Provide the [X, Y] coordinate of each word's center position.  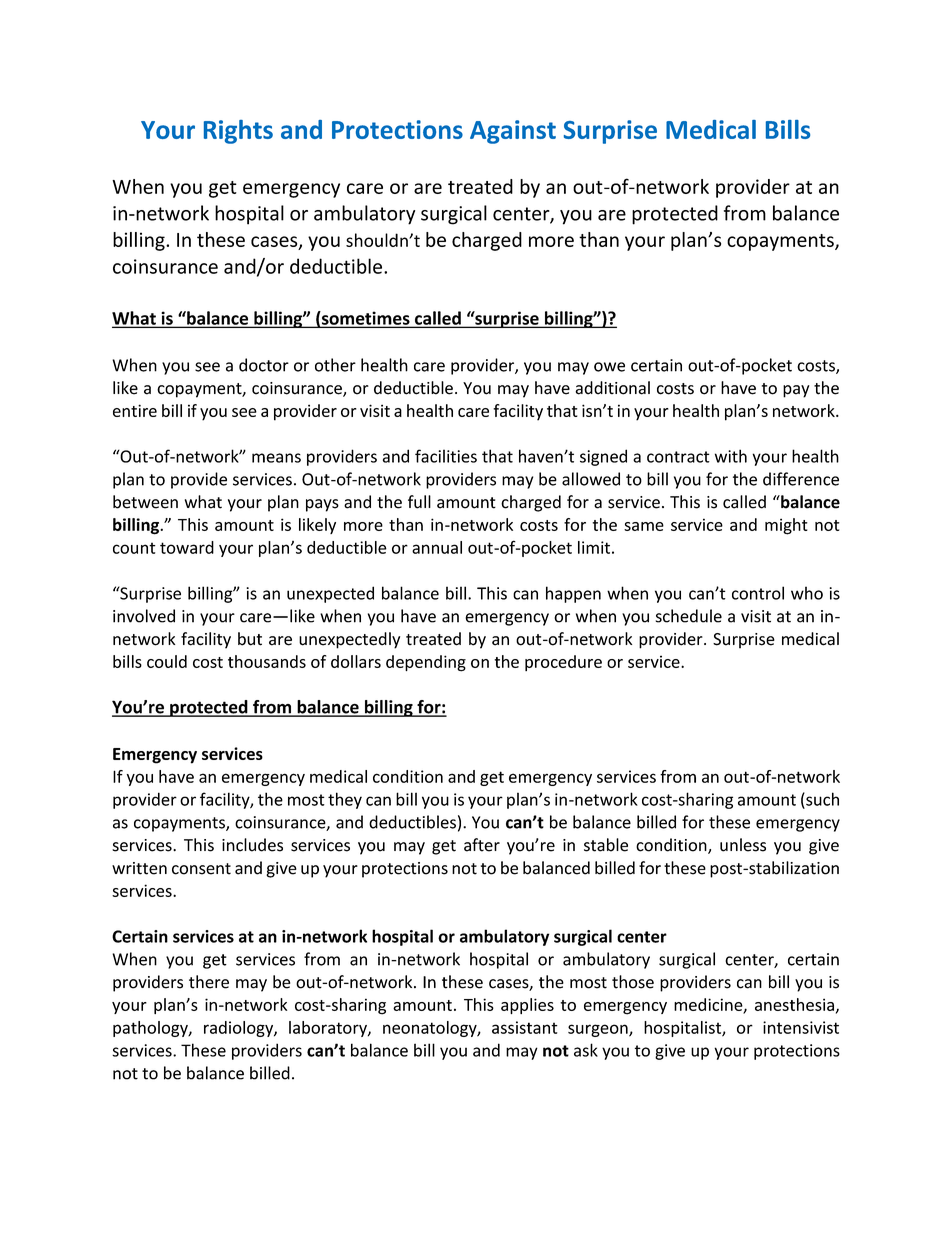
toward [187, 547]
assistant [525, 1027]
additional [612, 388]
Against [513, 132]
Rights [238, 132]
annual [437, 547]
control [758, 593]
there [209, 982]
